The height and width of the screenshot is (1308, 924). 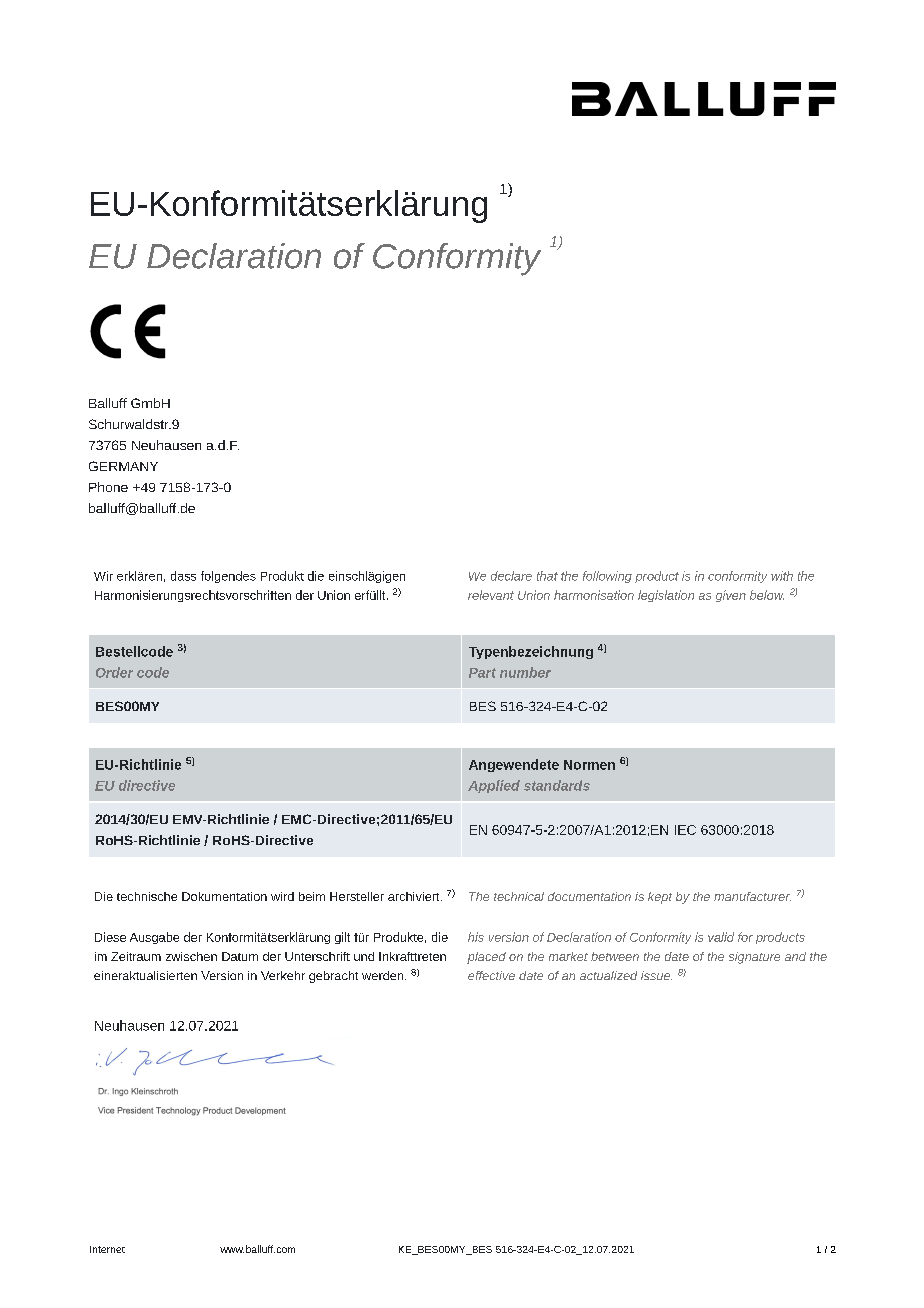 What do you see at coordinates (147, 896) in the screenshot?
I see `technische` at bounding box center [147, 896].
